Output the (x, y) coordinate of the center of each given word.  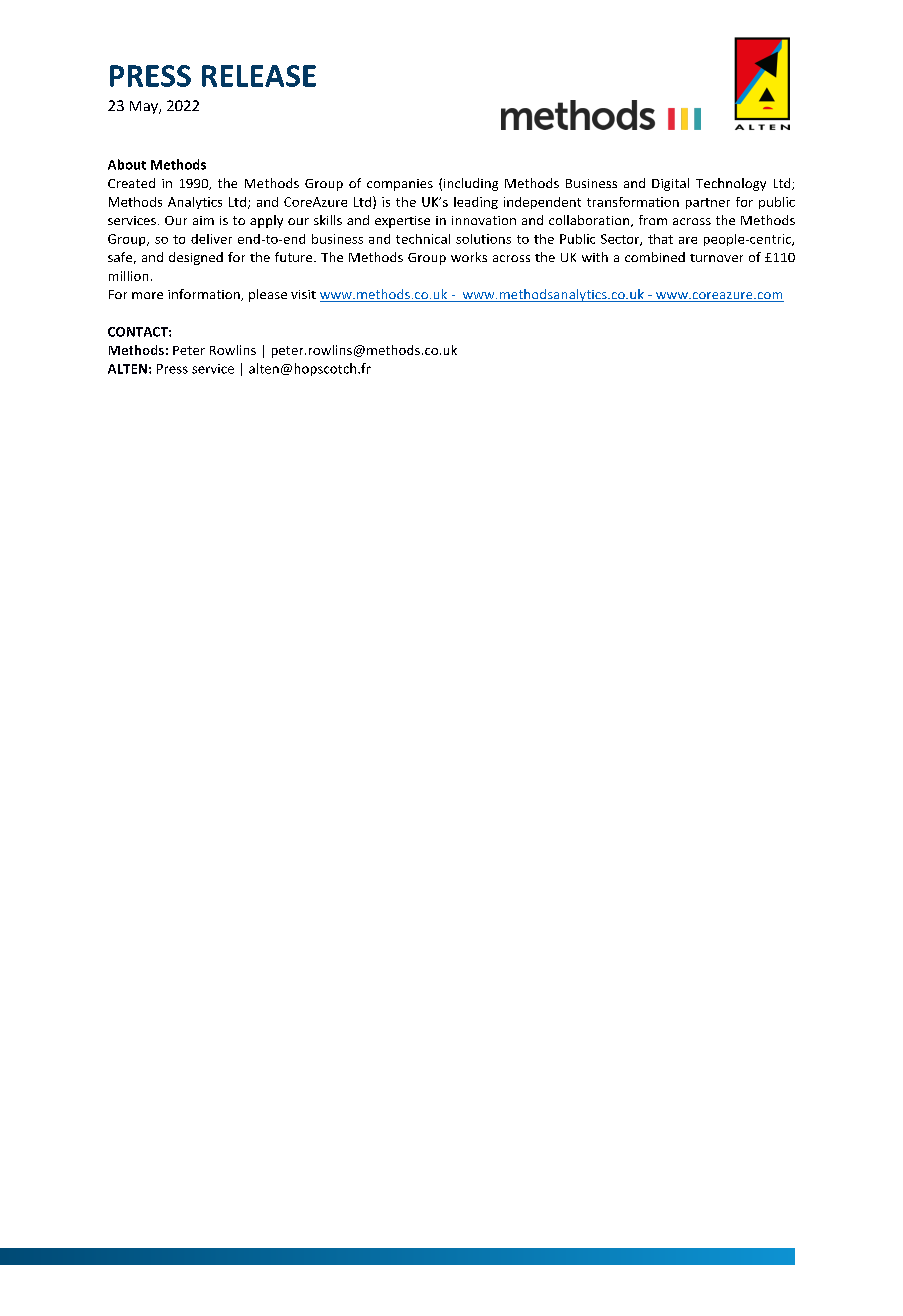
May (145, 107)
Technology (731, 184)
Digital (670, 184)
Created (131, 183)
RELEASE (259, 76)
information (205, 295)
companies (400, 185)
